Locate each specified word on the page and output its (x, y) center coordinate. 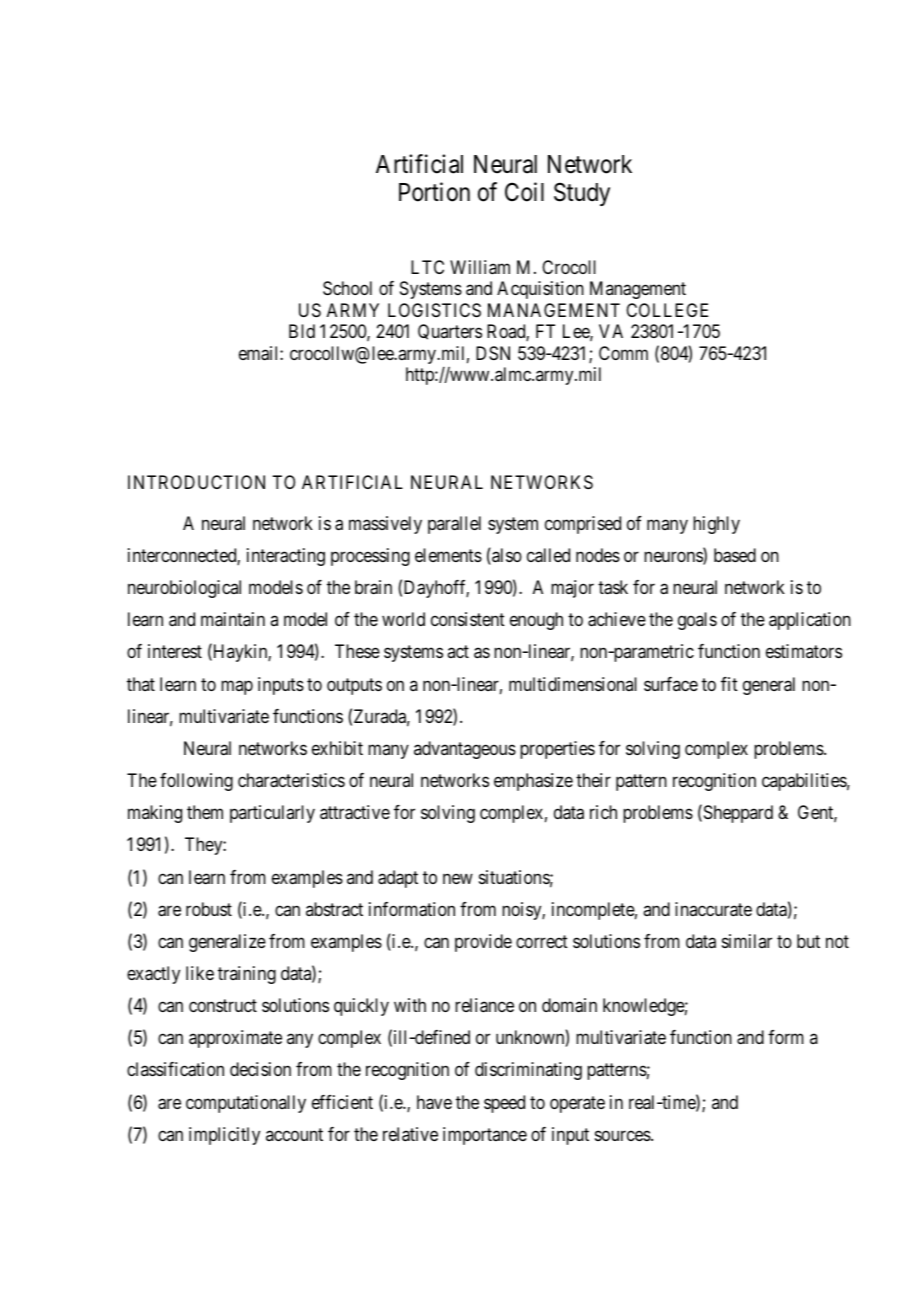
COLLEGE (667, 310)
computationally (246, 1104)
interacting (286, 557)
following (196, 782)
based (735, 555)
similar (747, 941)
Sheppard (737, 814)
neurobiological (184, 589)
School (347, 288)
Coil (524, 192)
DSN (493, 353)
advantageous (465, 750)
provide (483, 943)
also (506, 556)
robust (209, 909)
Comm (623, 353)
